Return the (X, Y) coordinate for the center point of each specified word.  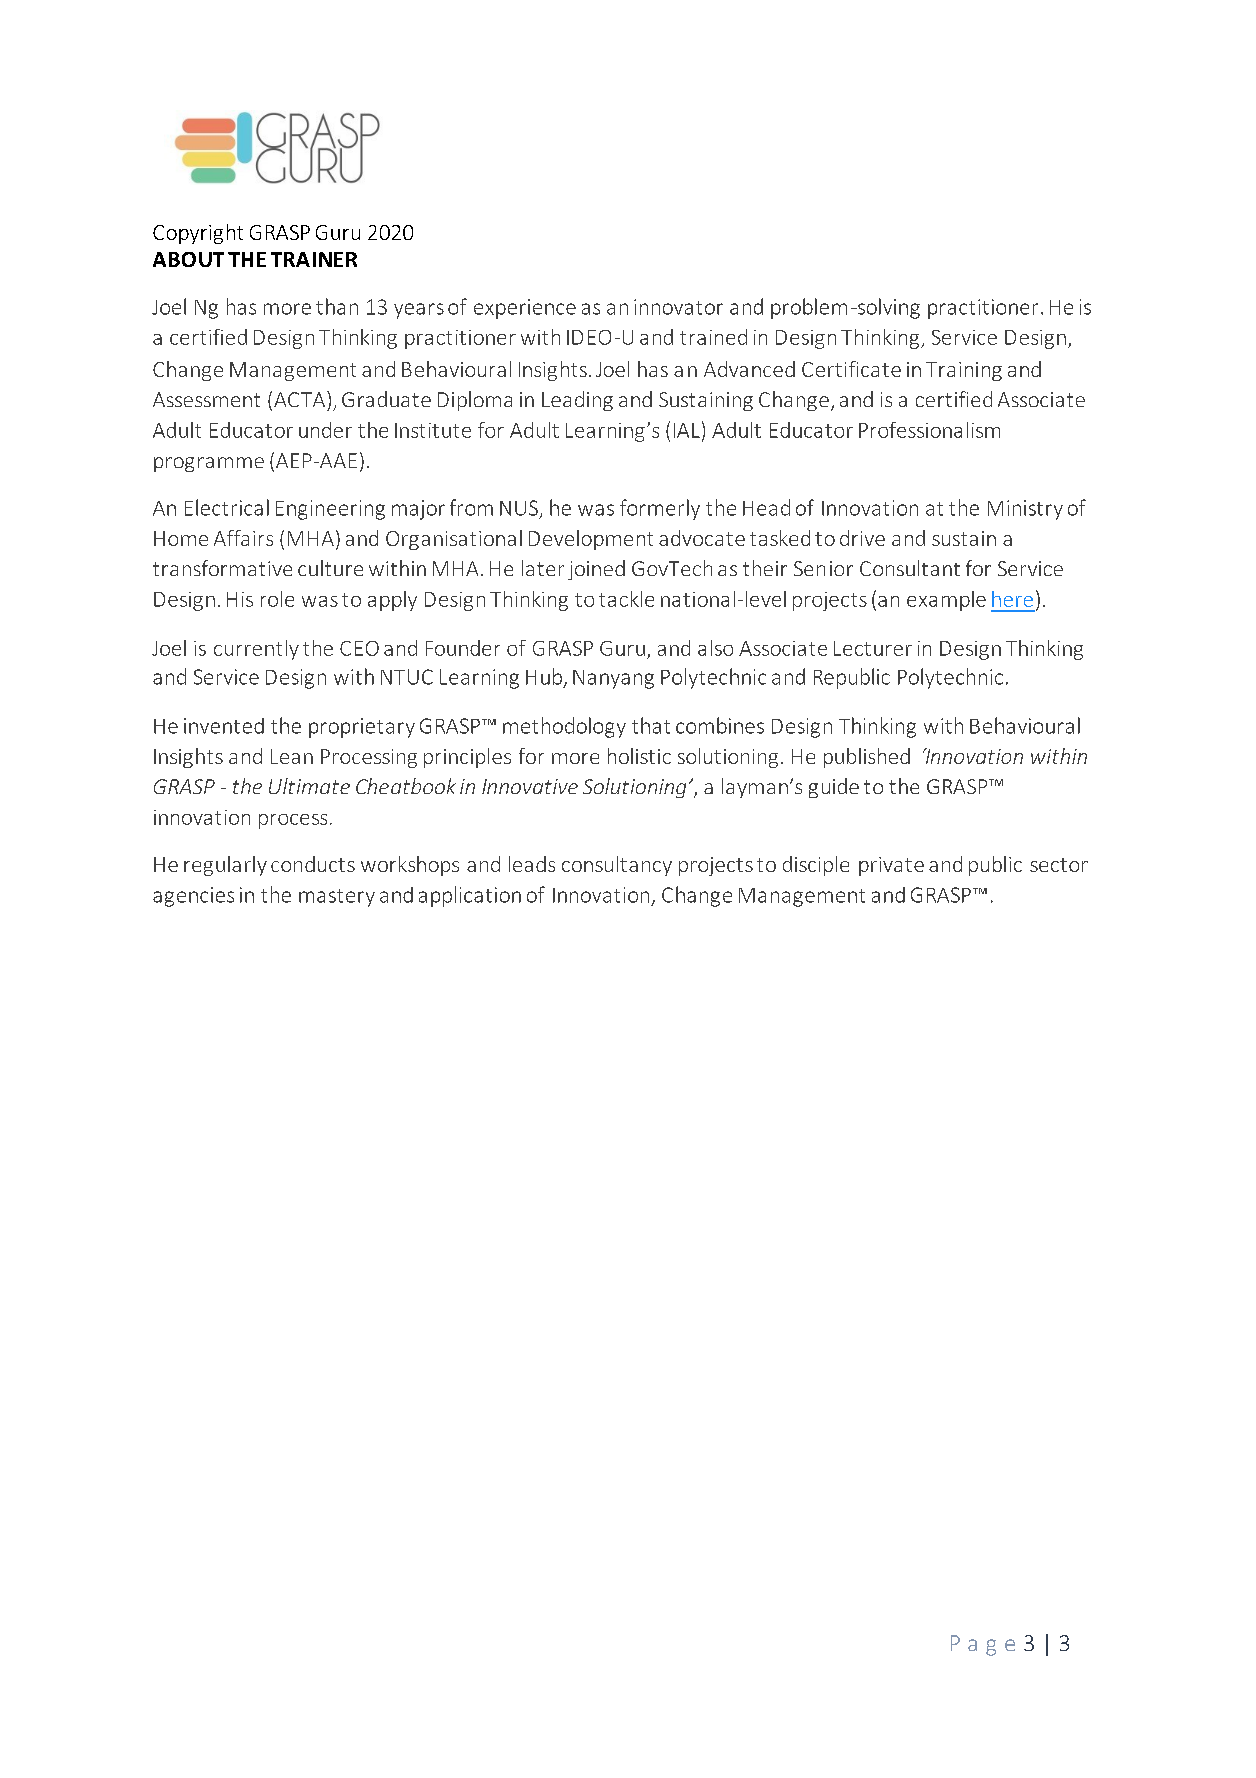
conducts (313, 864)
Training (964, 371)
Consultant (910, 568)
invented (224, 726)
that (651, 725)
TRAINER (314, 259)
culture (330, 568)
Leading (577, 401)
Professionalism (929, 430)
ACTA (301, 399)
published (867, 758)
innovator (678, 307)
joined (596, 570)
